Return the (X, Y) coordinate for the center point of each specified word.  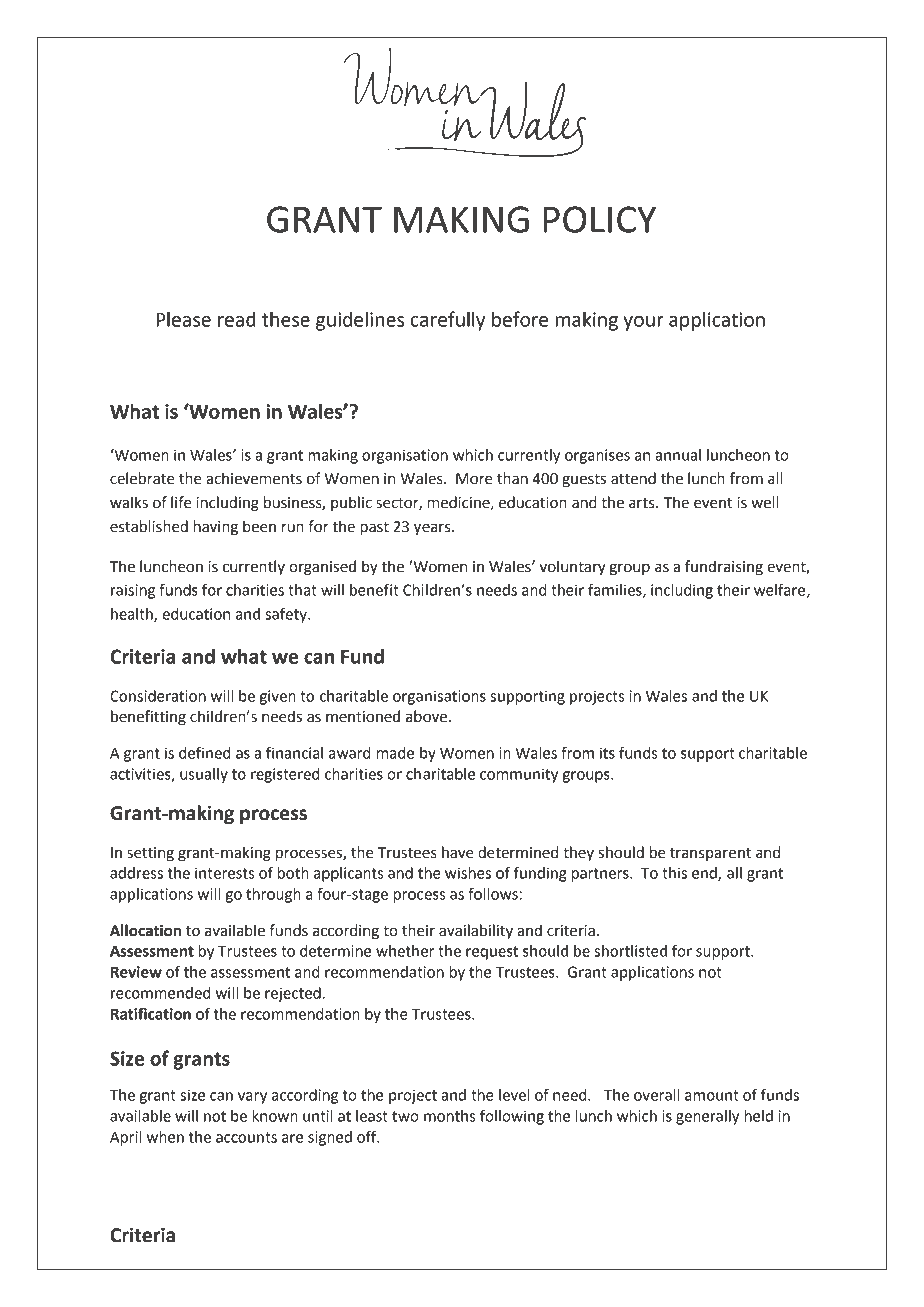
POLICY (600, 219)
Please (183, 319)
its (607, 753)
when (165, 1137)
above (428, 716)
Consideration (158, 696)
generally (707, 1117)
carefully (447, 321)
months (449, 1116)
